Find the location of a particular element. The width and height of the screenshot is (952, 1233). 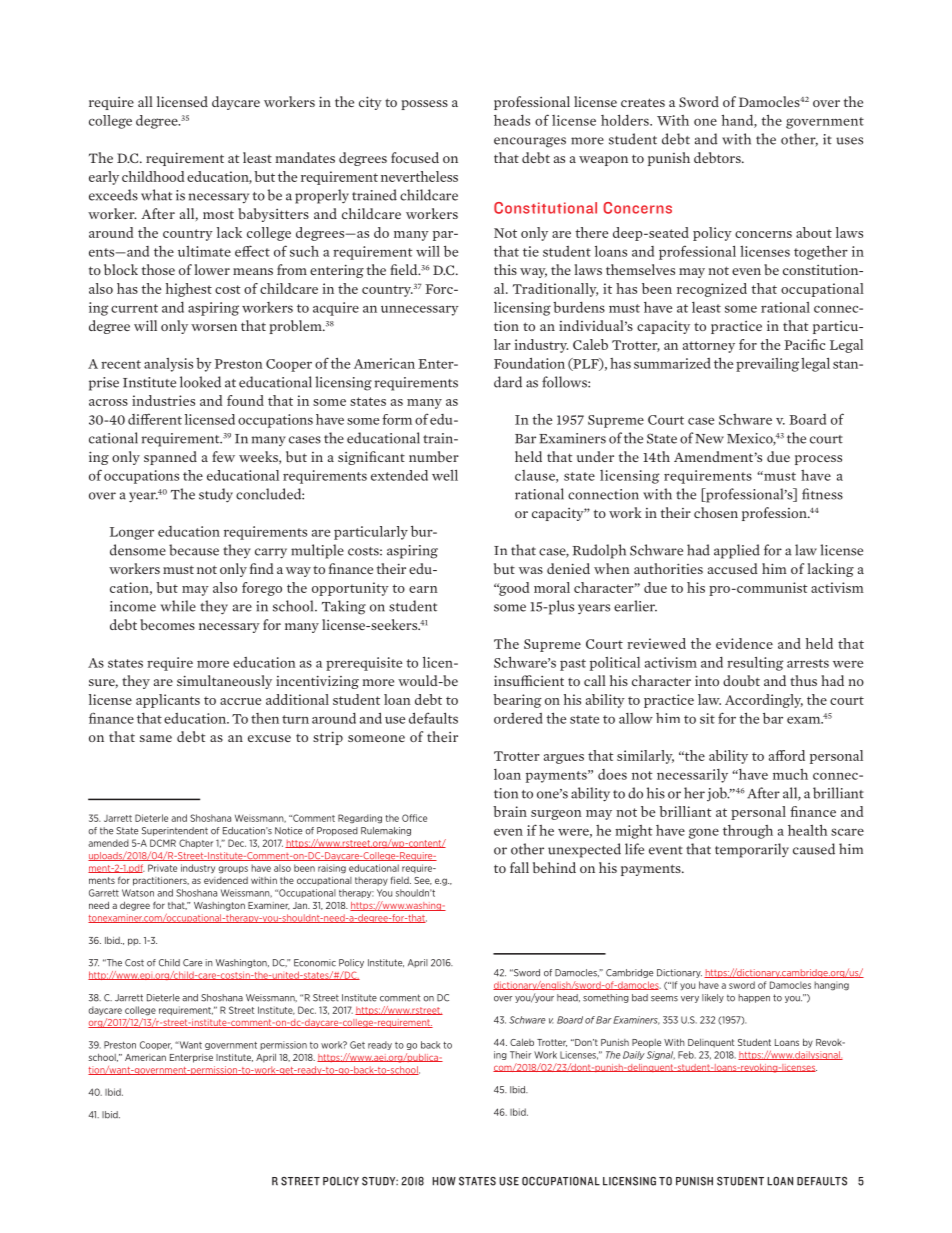

People is located at coordinates (646, 1043).
